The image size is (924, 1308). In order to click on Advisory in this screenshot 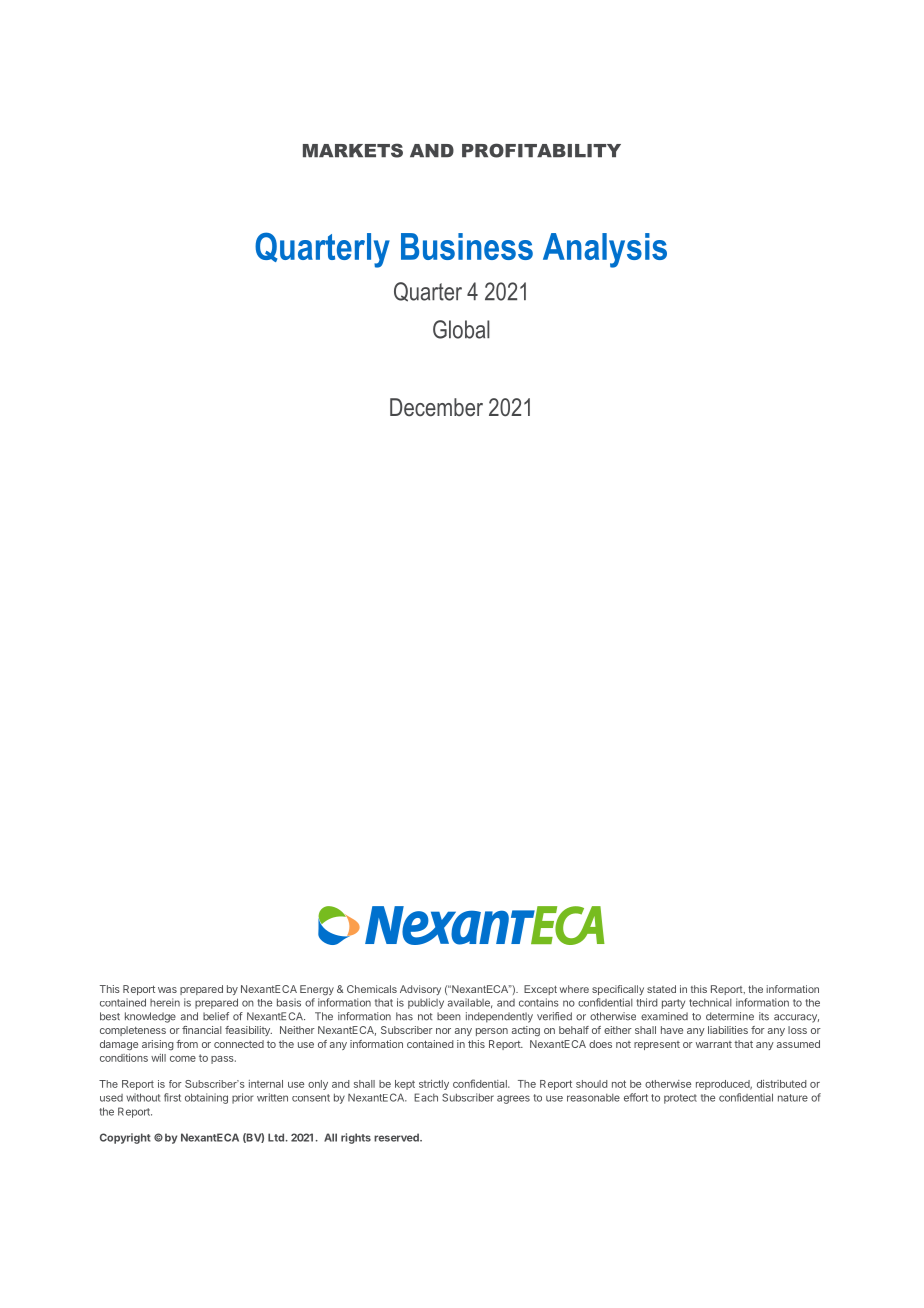, I will do `click(420, 990)`.
